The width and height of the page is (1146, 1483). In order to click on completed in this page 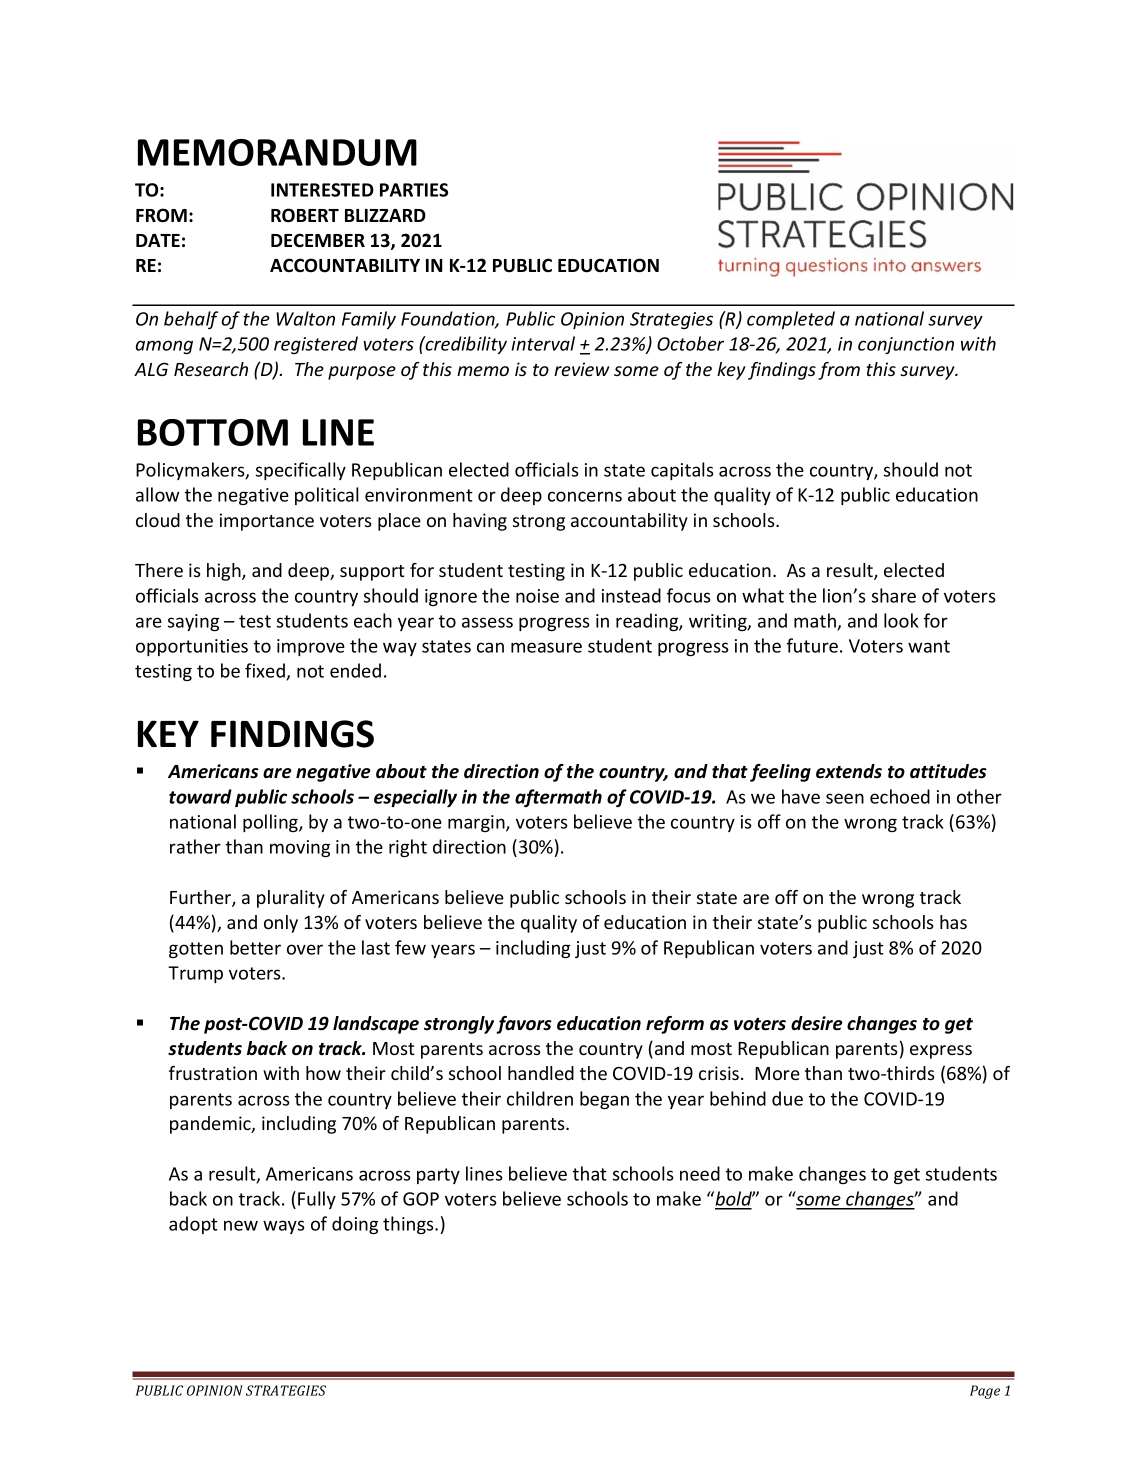, I will do `click(791, 320)`.
